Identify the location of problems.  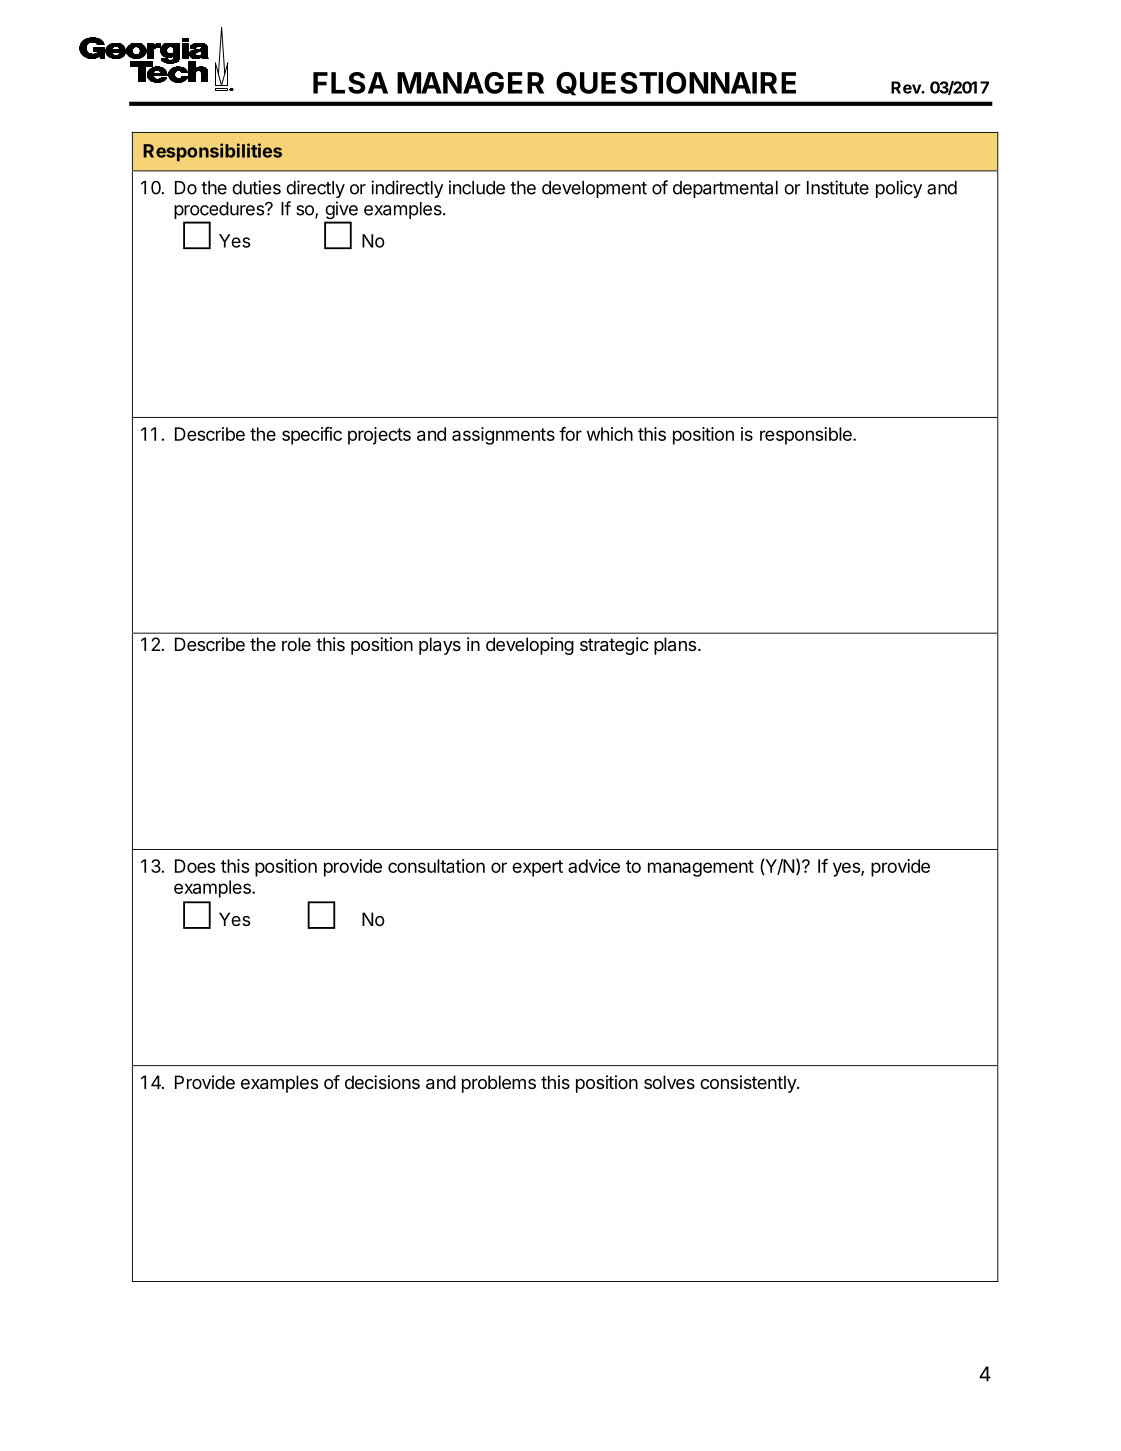
(499, 1084).
